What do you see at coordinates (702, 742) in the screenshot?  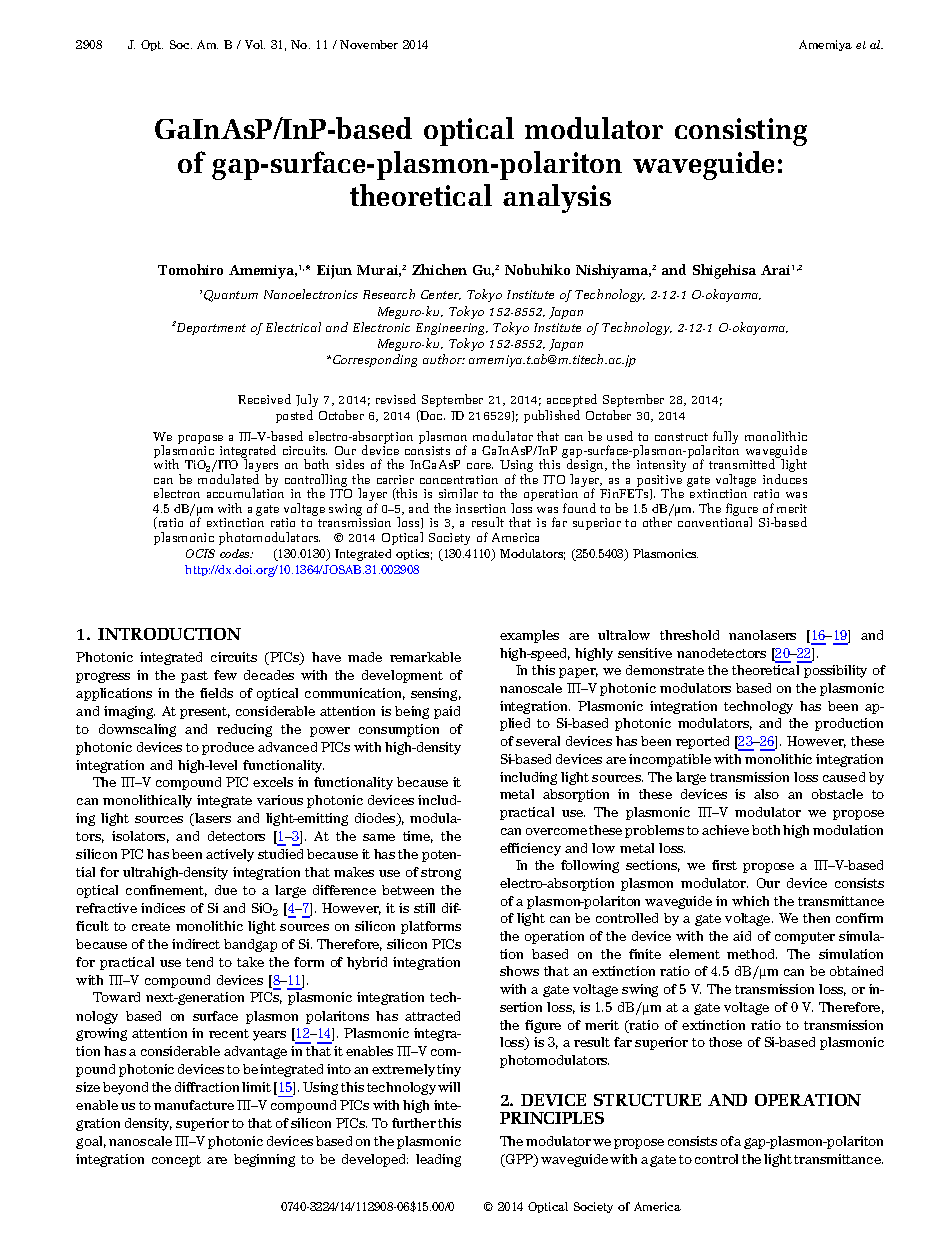 I see `reported` at bounding box center [702, 742].
